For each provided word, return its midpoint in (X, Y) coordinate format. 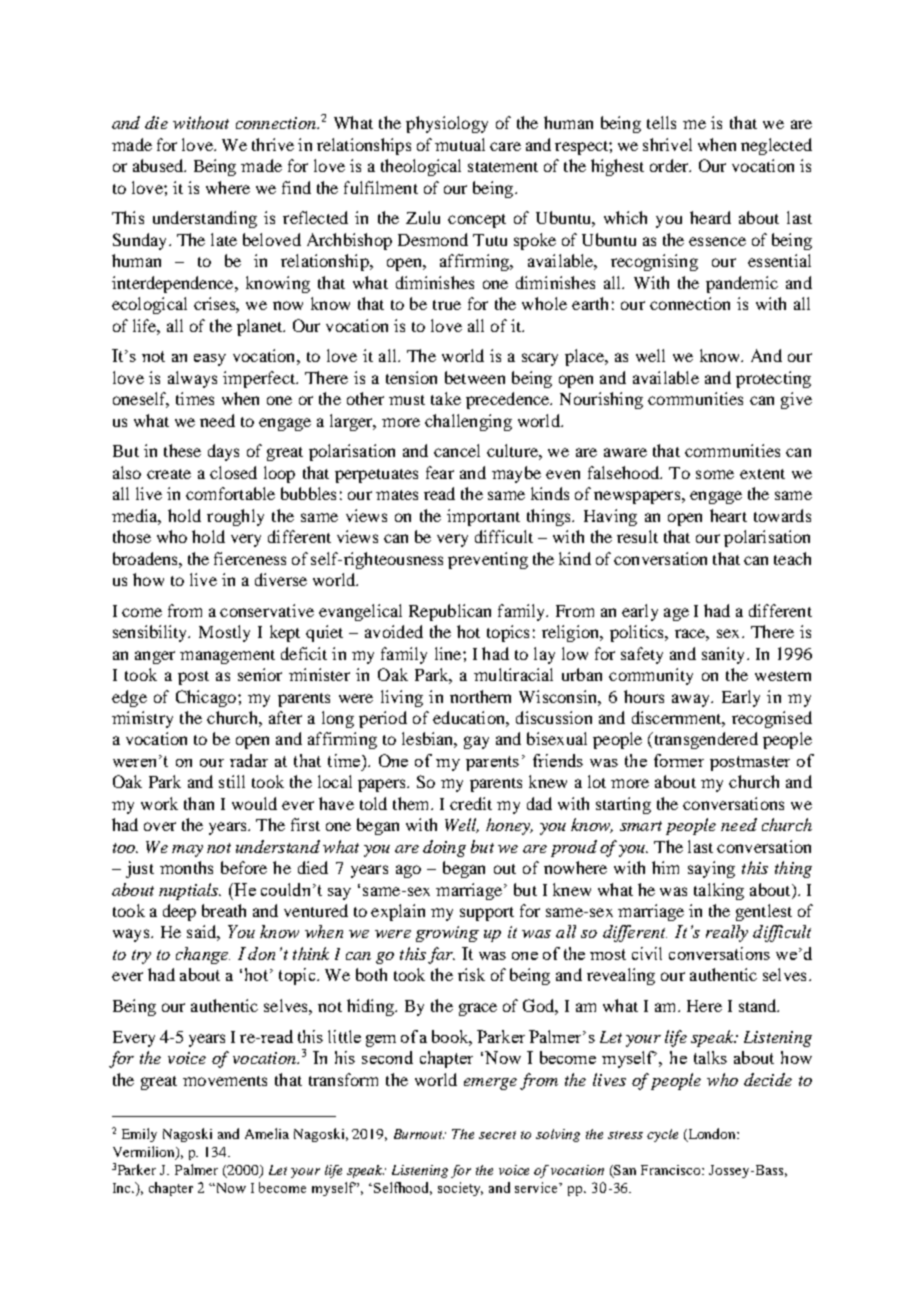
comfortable (230, 493)
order (670, 165)
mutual (460, 144)
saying (711, 869)
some (715, 474)
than (199, 803)
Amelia (267, 1133)
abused (159, 165)
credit (471, 803)
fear (440, 472)
